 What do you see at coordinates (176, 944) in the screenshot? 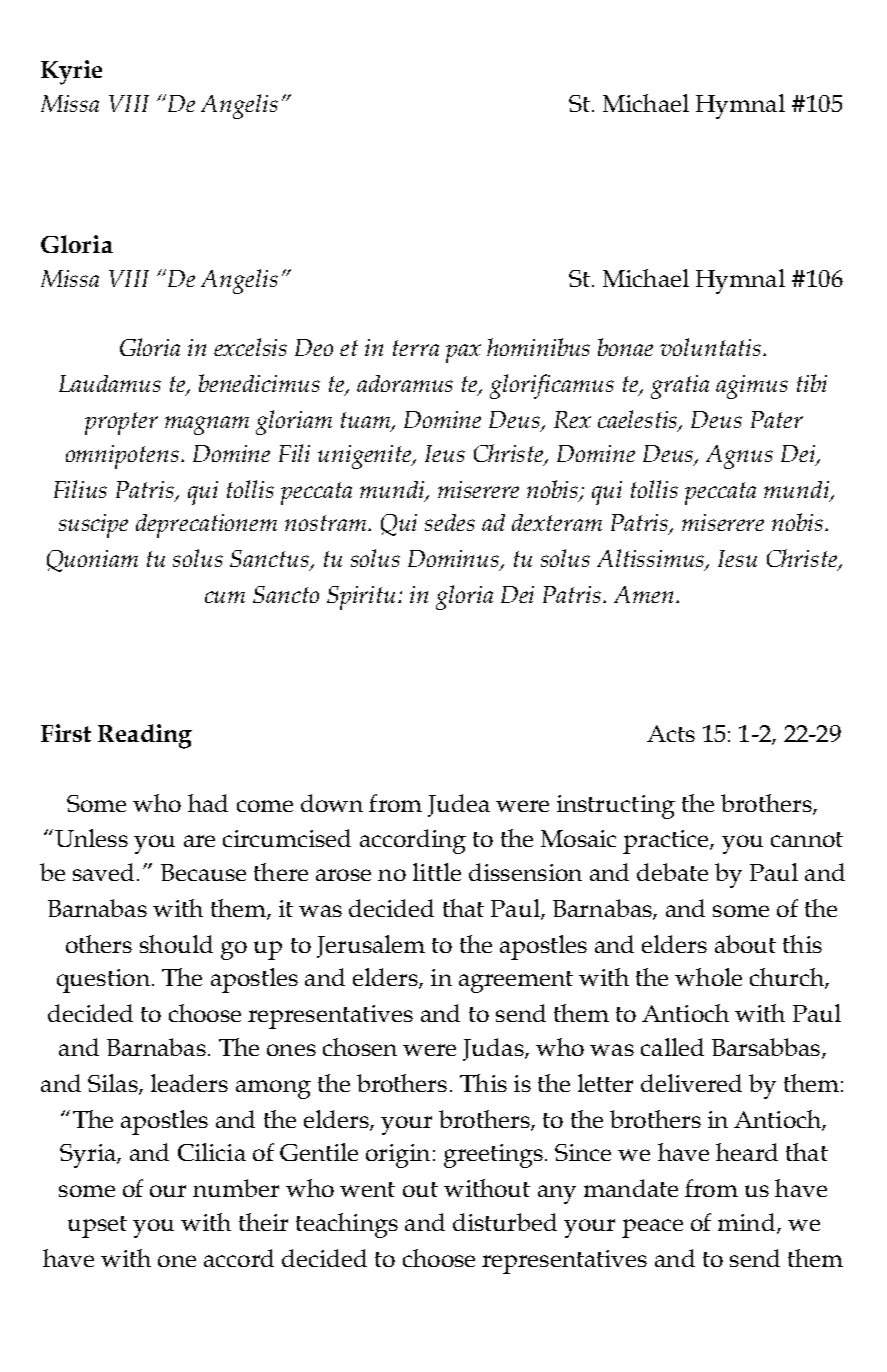
I see `should` at bounding box center [176, 944].
